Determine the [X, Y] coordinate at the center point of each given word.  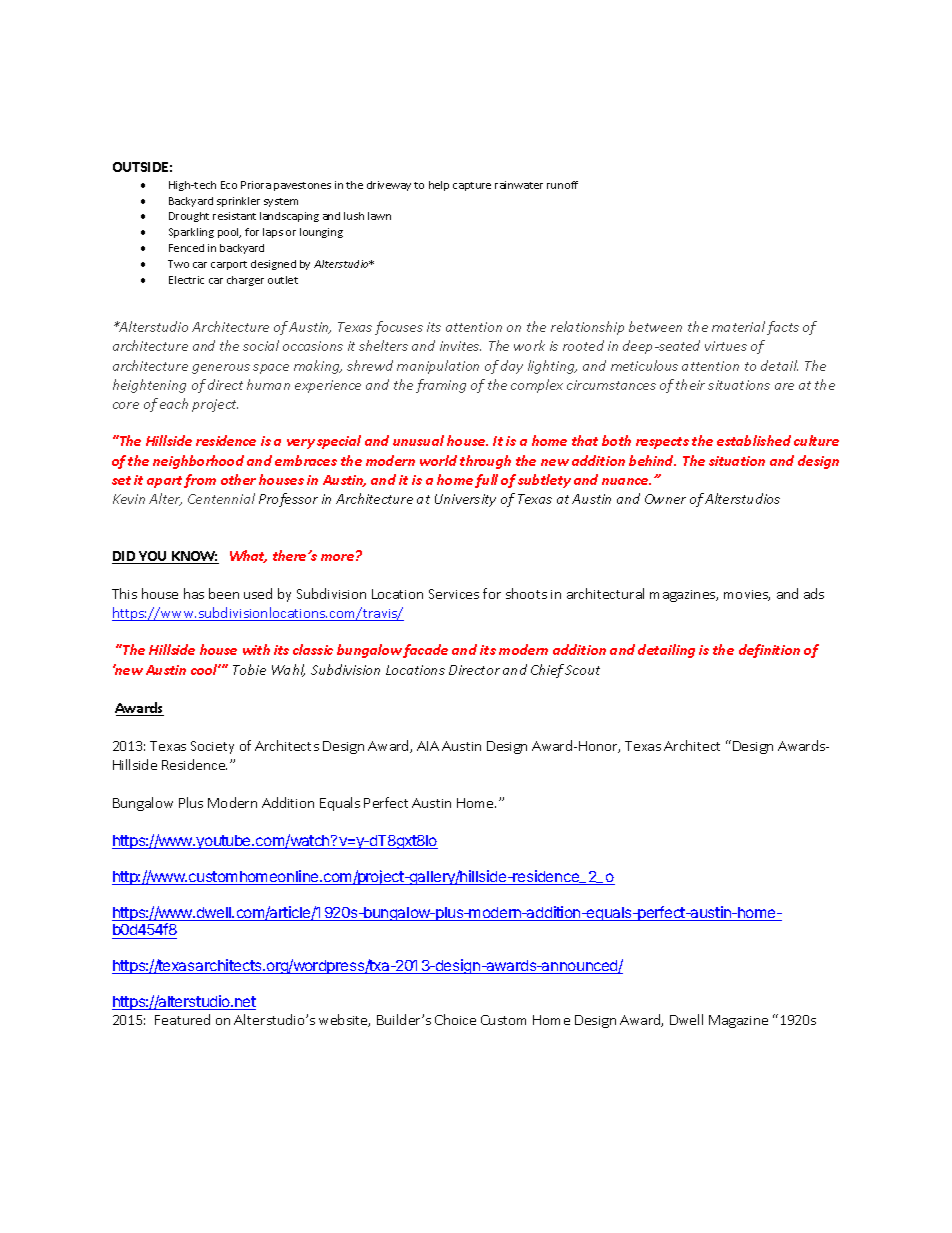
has [194, 593]
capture [472, 186]
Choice [455, 1019]
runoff [562, 185]
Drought [189, 217]
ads [814, 593]
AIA [428, 746]
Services [454, 594]
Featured [182, 1019]
